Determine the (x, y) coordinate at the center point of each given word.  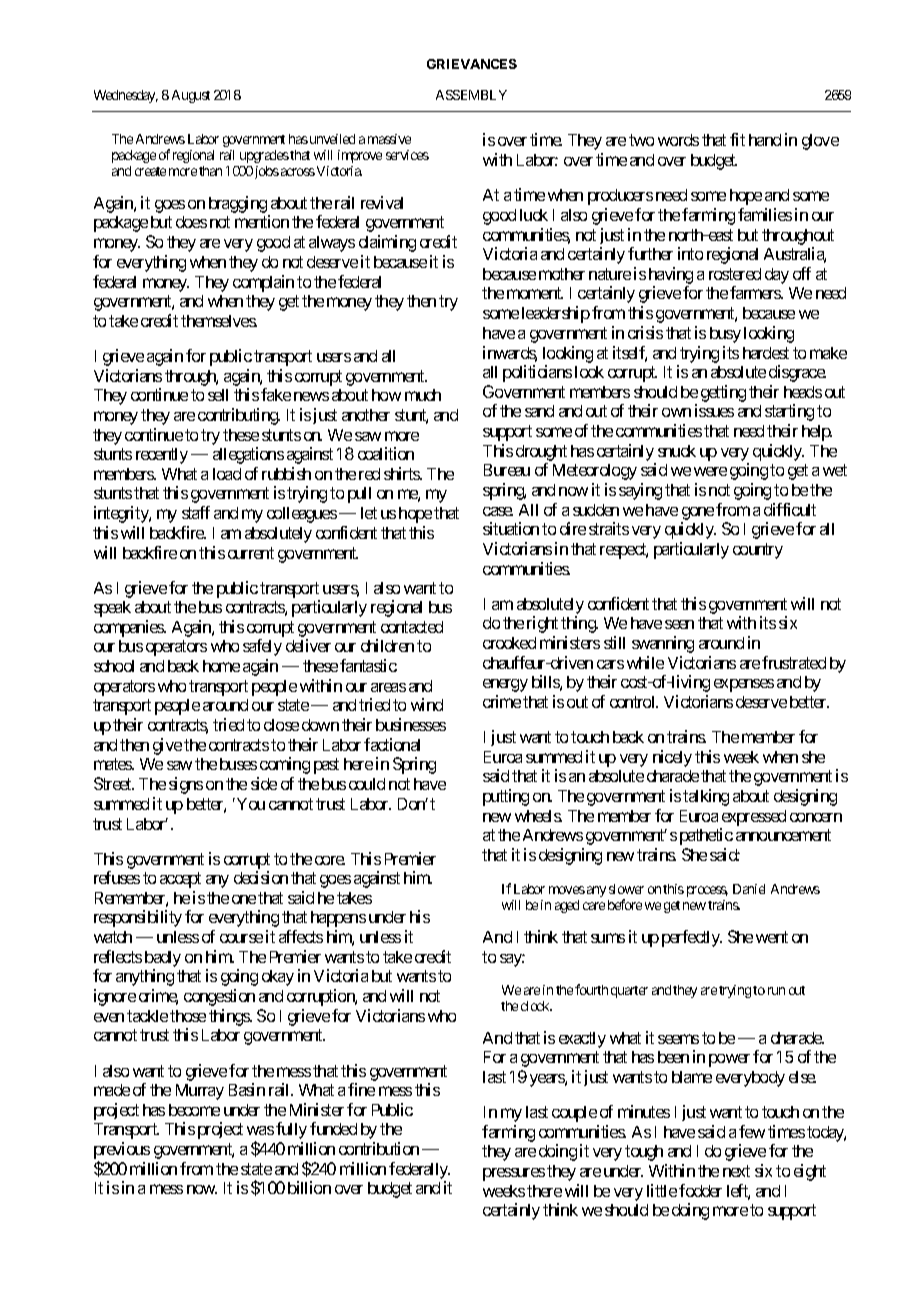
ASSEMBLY (471, 95)
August (191, 96)
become (194, 1110)
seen (679, 624)
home (221, 666)
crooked (509, 643)
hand (765, 140)
